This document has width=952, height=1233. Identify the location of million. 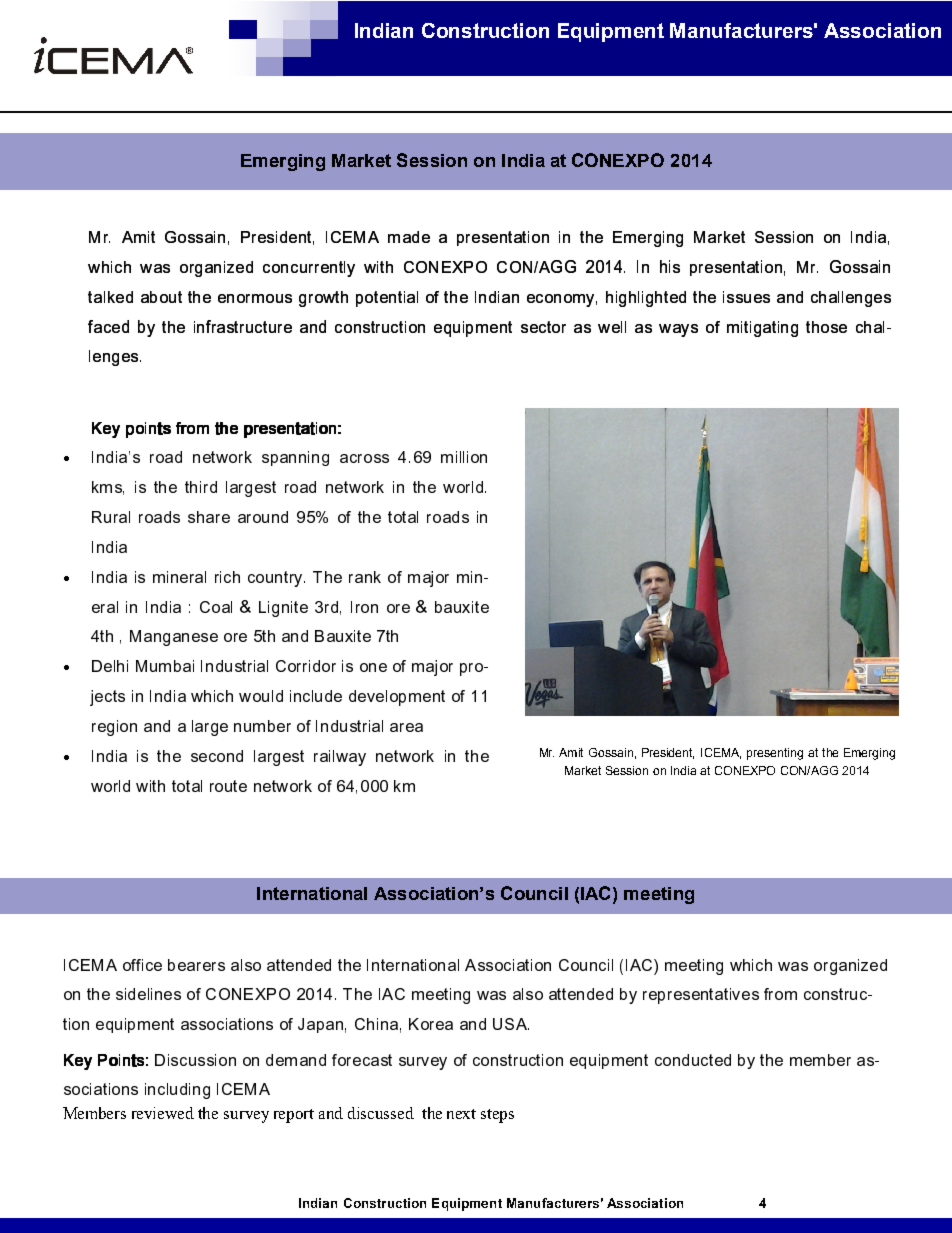
(464, 457).
